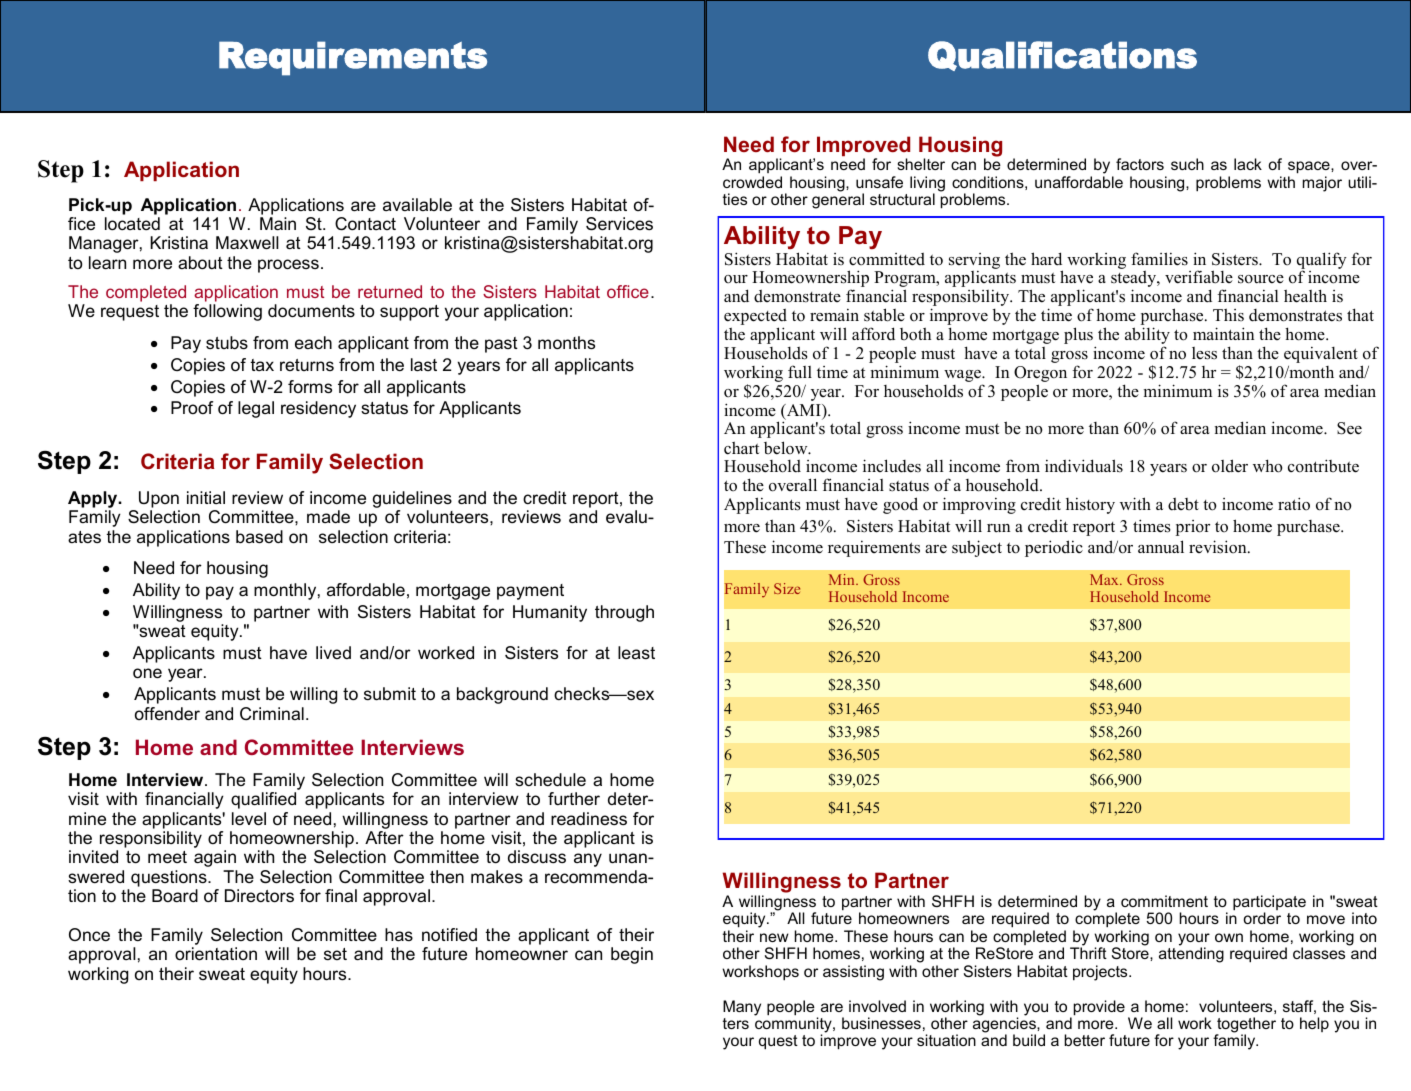  Describe the element at coordinates (1164, 901) in the image. I see `commitment` at that location.
